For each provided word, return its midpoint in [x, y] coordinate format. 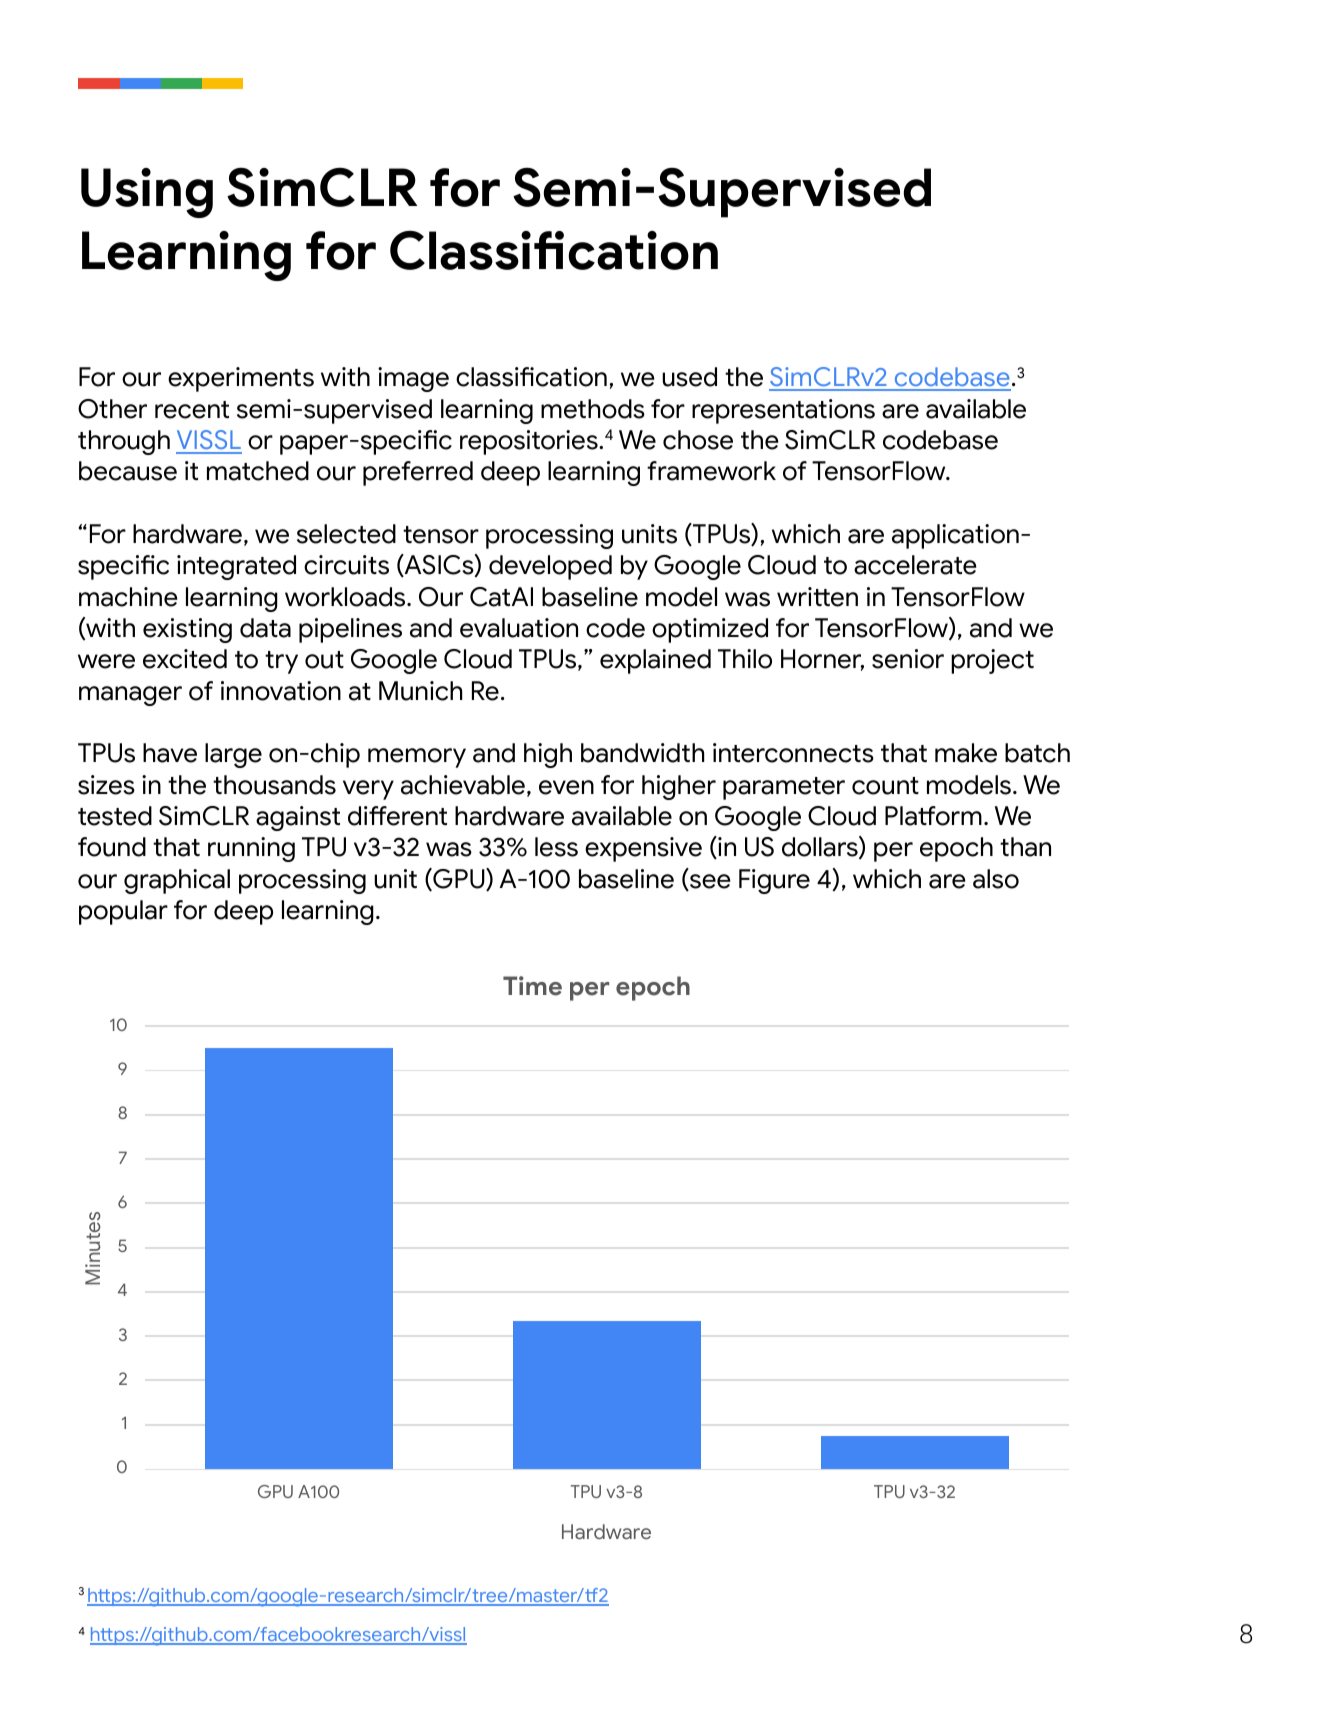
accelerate [915, 565]
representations [783, 411]
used [689, 377]
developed [550, 567]
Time [532, 986]
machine [128, 597]
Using [147, 193]
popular [123, 912]
